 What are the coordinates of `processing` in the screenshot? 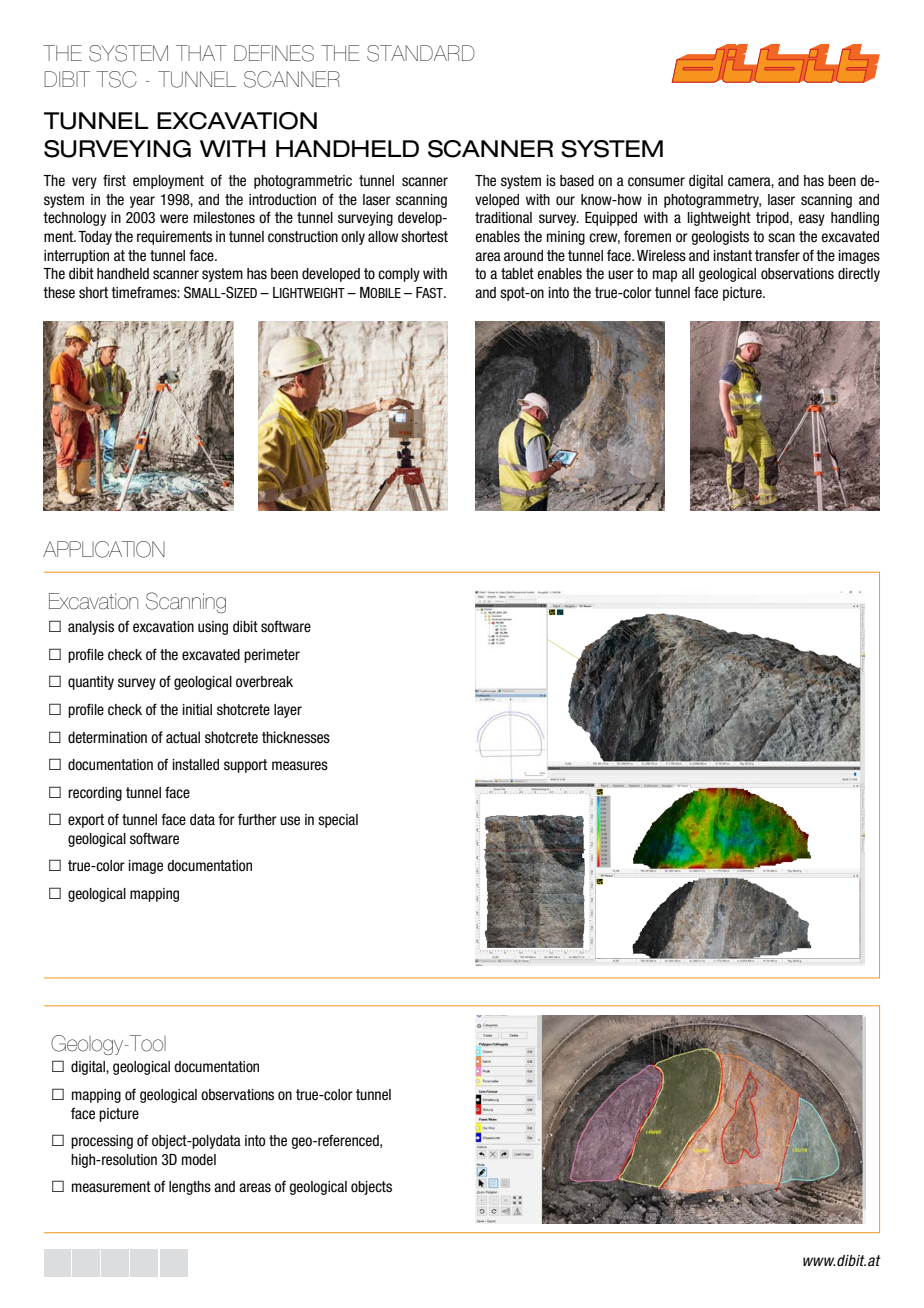 It's located at (102, 1142).
